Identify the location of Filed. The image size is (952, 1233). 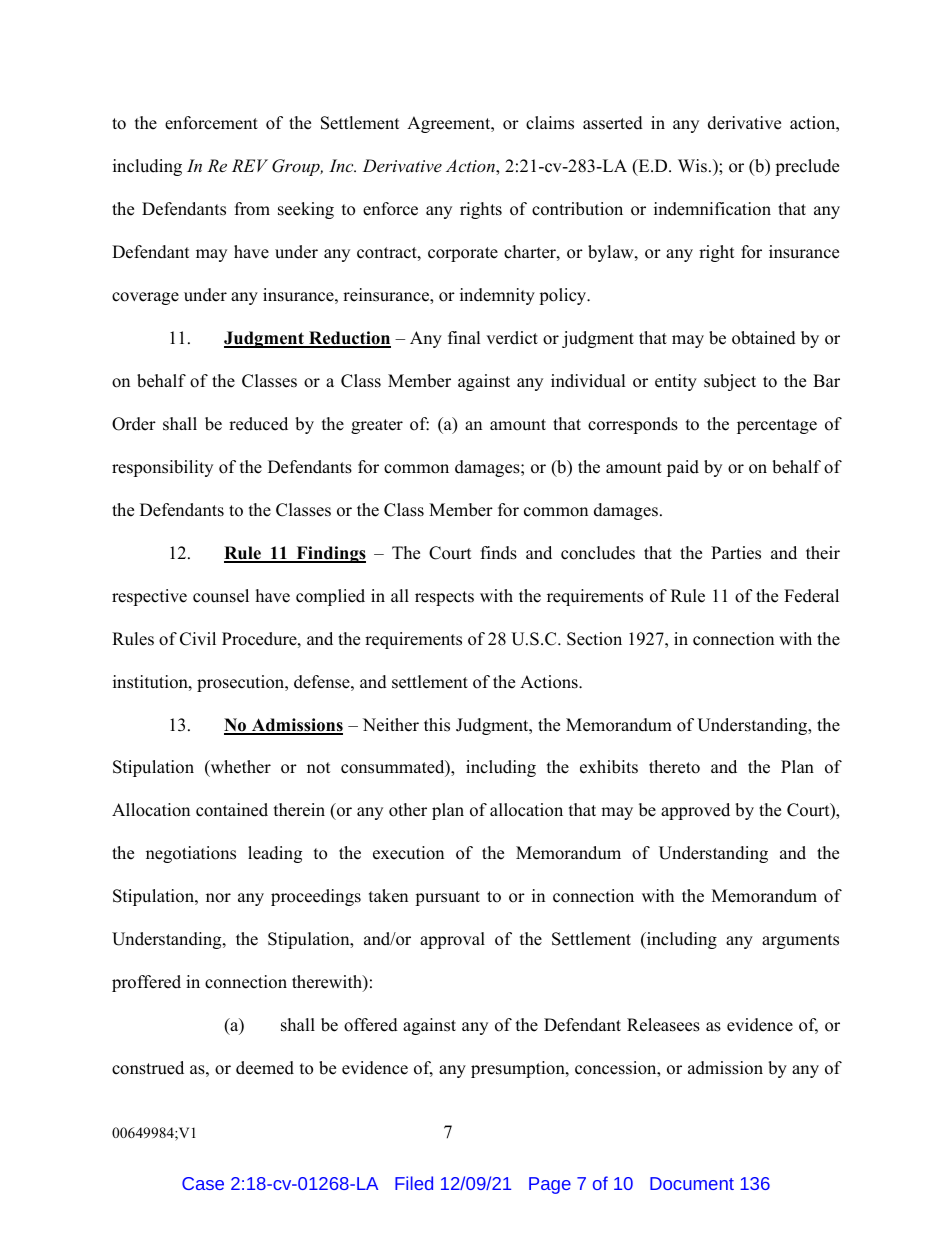
(414, 1183).
